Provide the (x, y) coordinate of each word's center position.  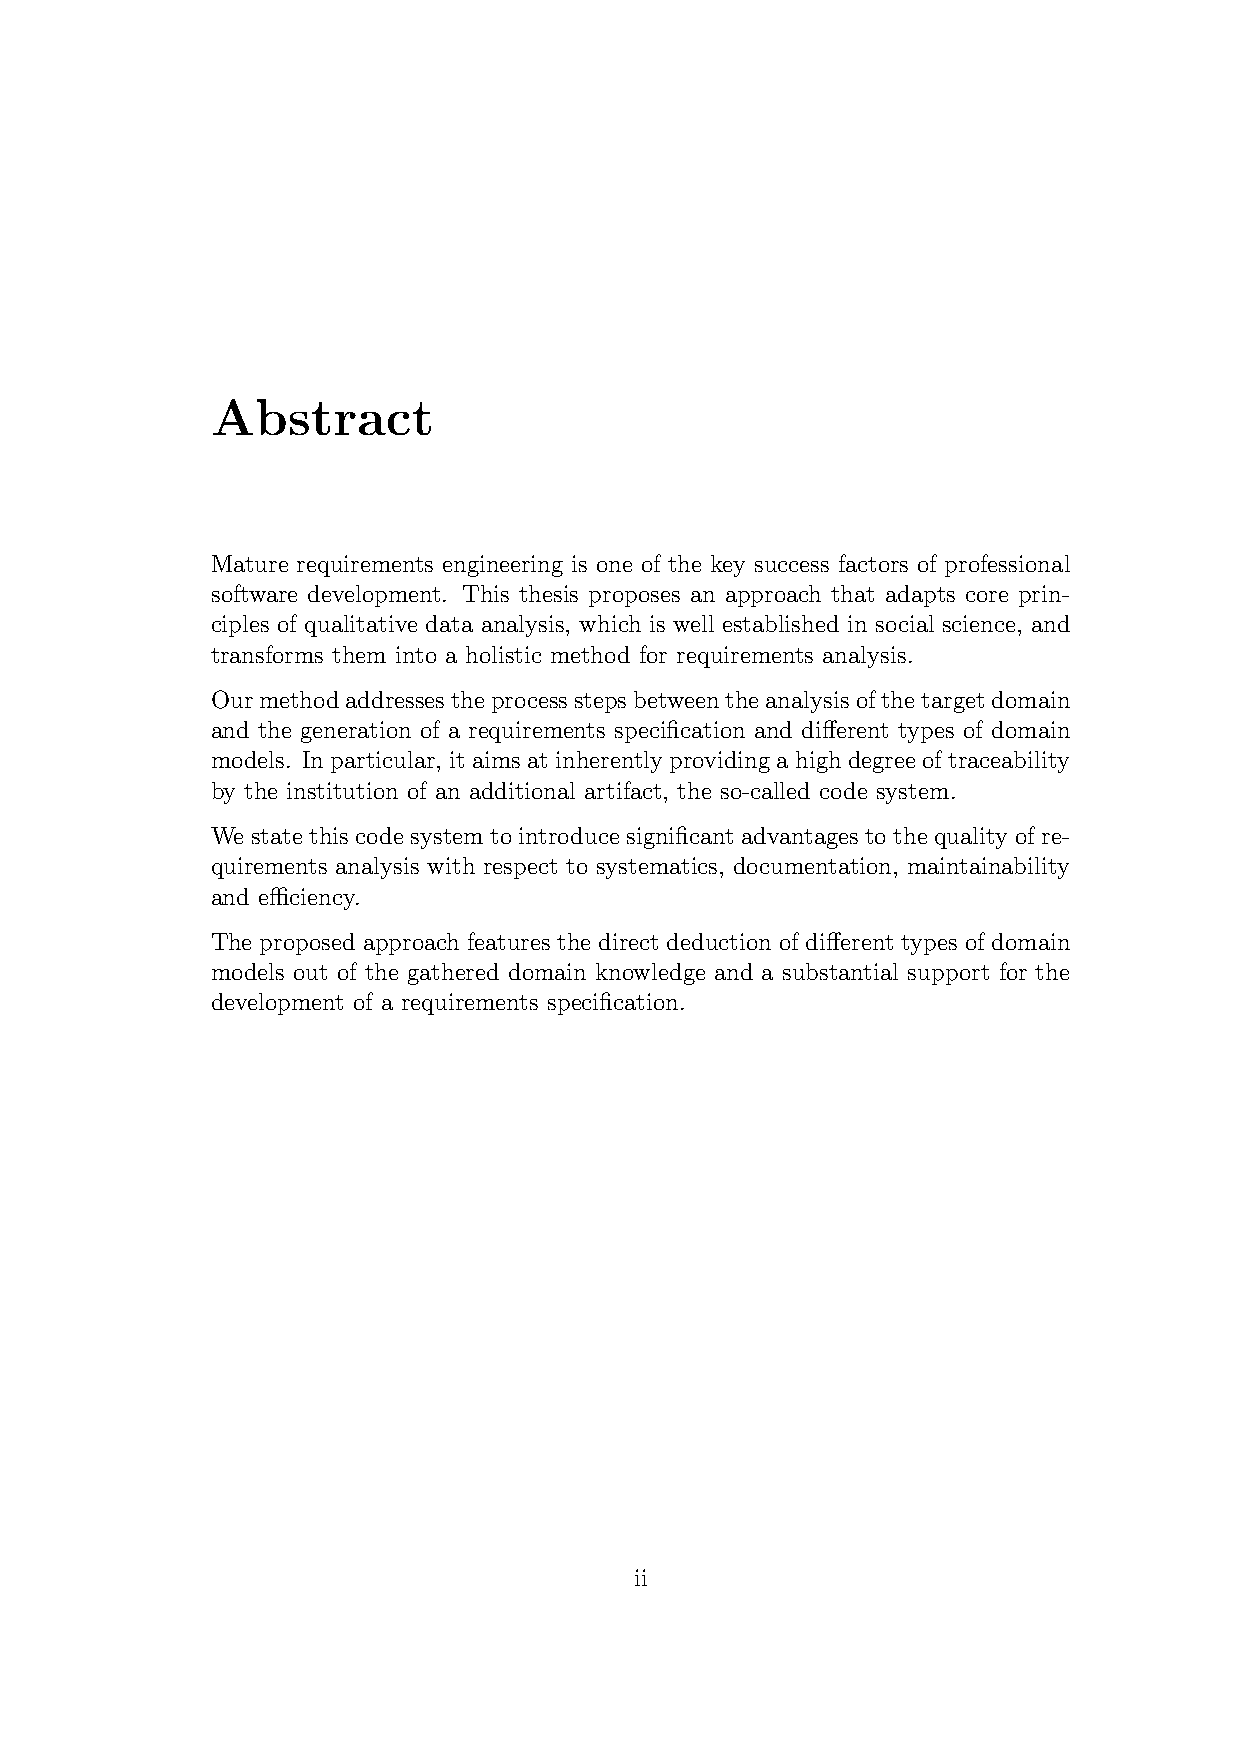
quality (971, 838)
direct (628, 941)
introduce (569, 835)
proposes (634, 599)
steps (600, 703)
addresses (395, 699)
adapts (920, 596)
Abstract (322, 417)
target (952, 703)
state (277, 836)
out (310, 972)
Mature (250, 563)
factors (873, 563)
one (614, 566)
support (948, 975)
